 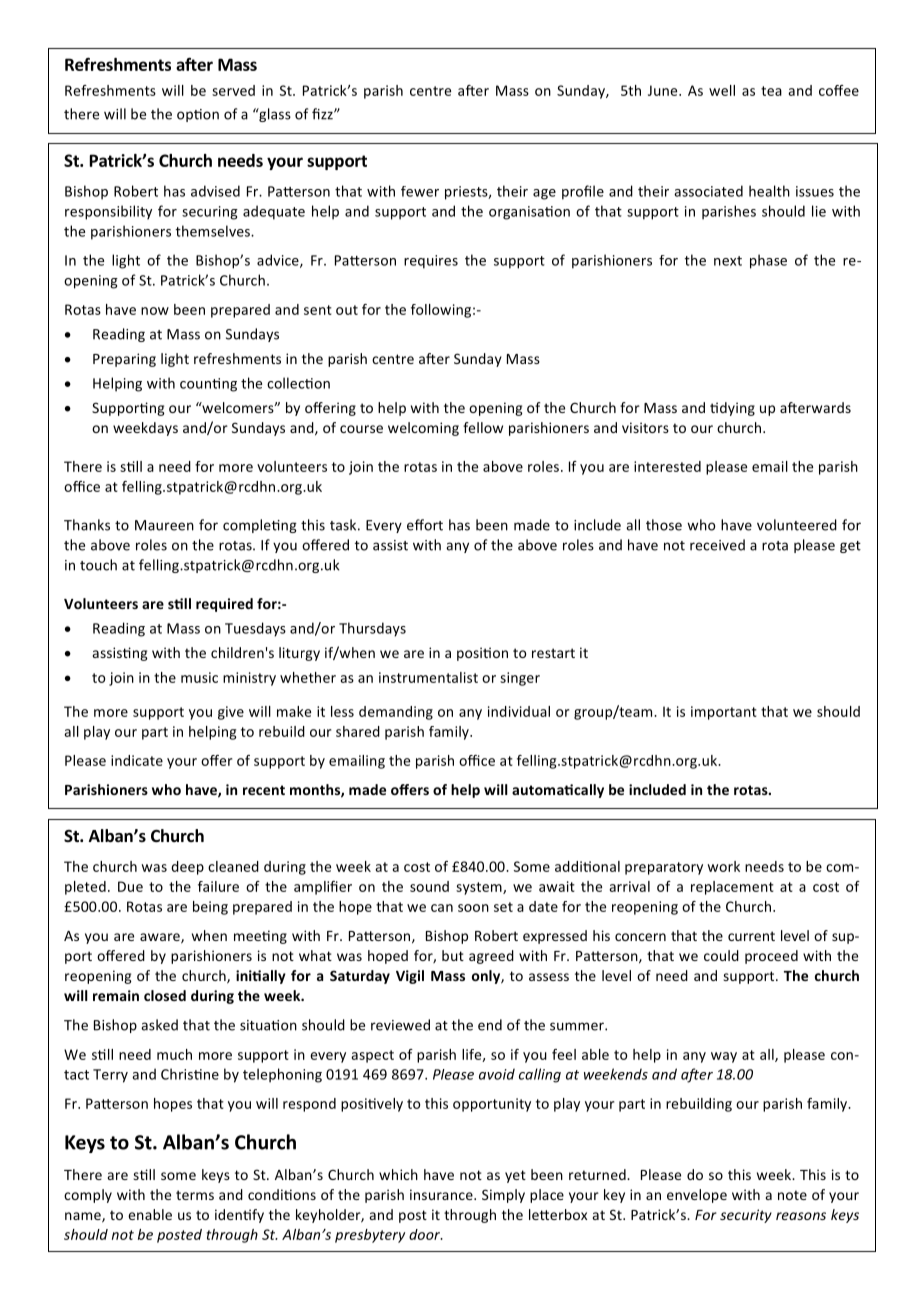 I want to click on received, so click(x=717, y=545).
